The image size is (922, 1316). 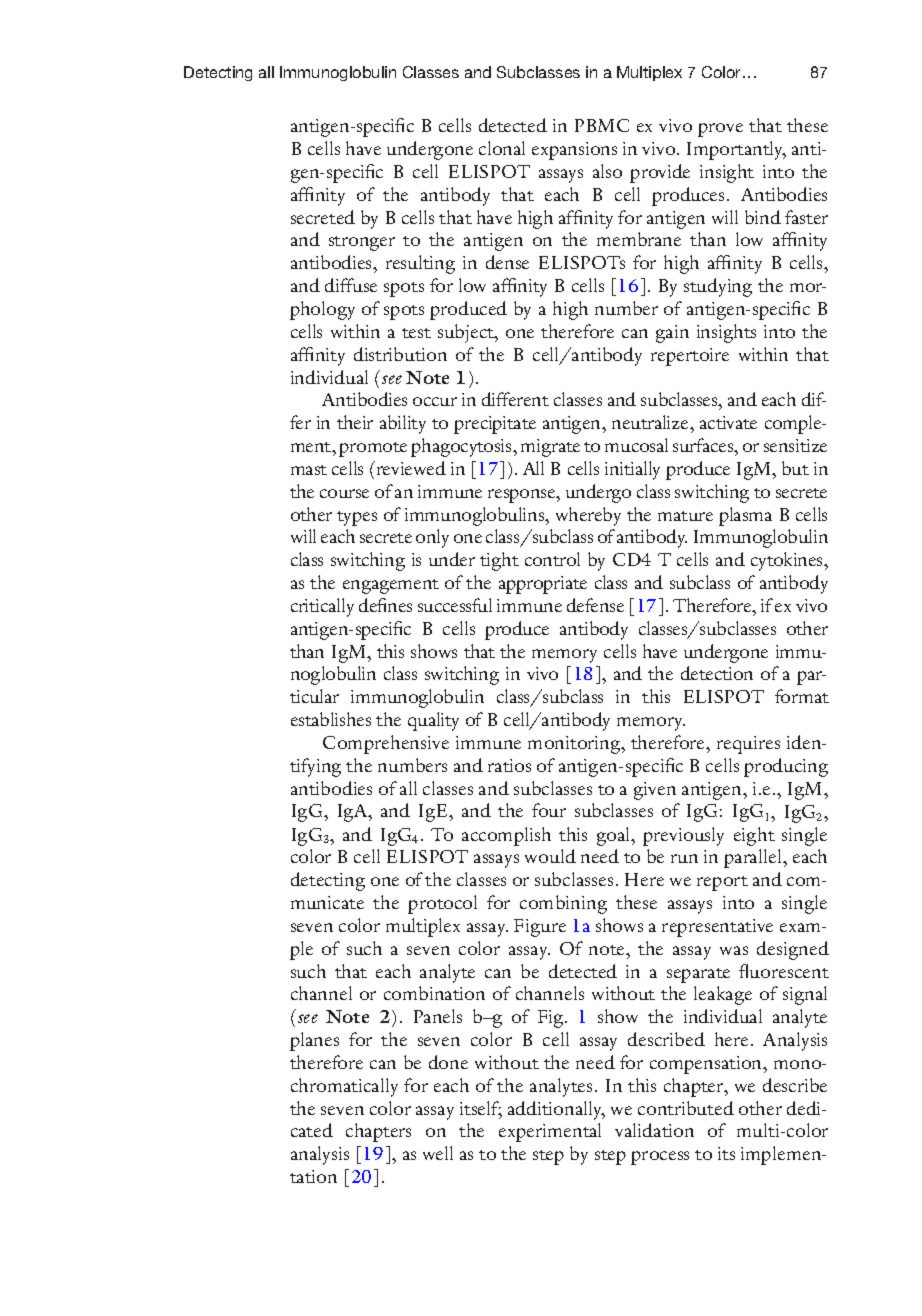 I want to click on expansions, so click(x=574, y=151).
